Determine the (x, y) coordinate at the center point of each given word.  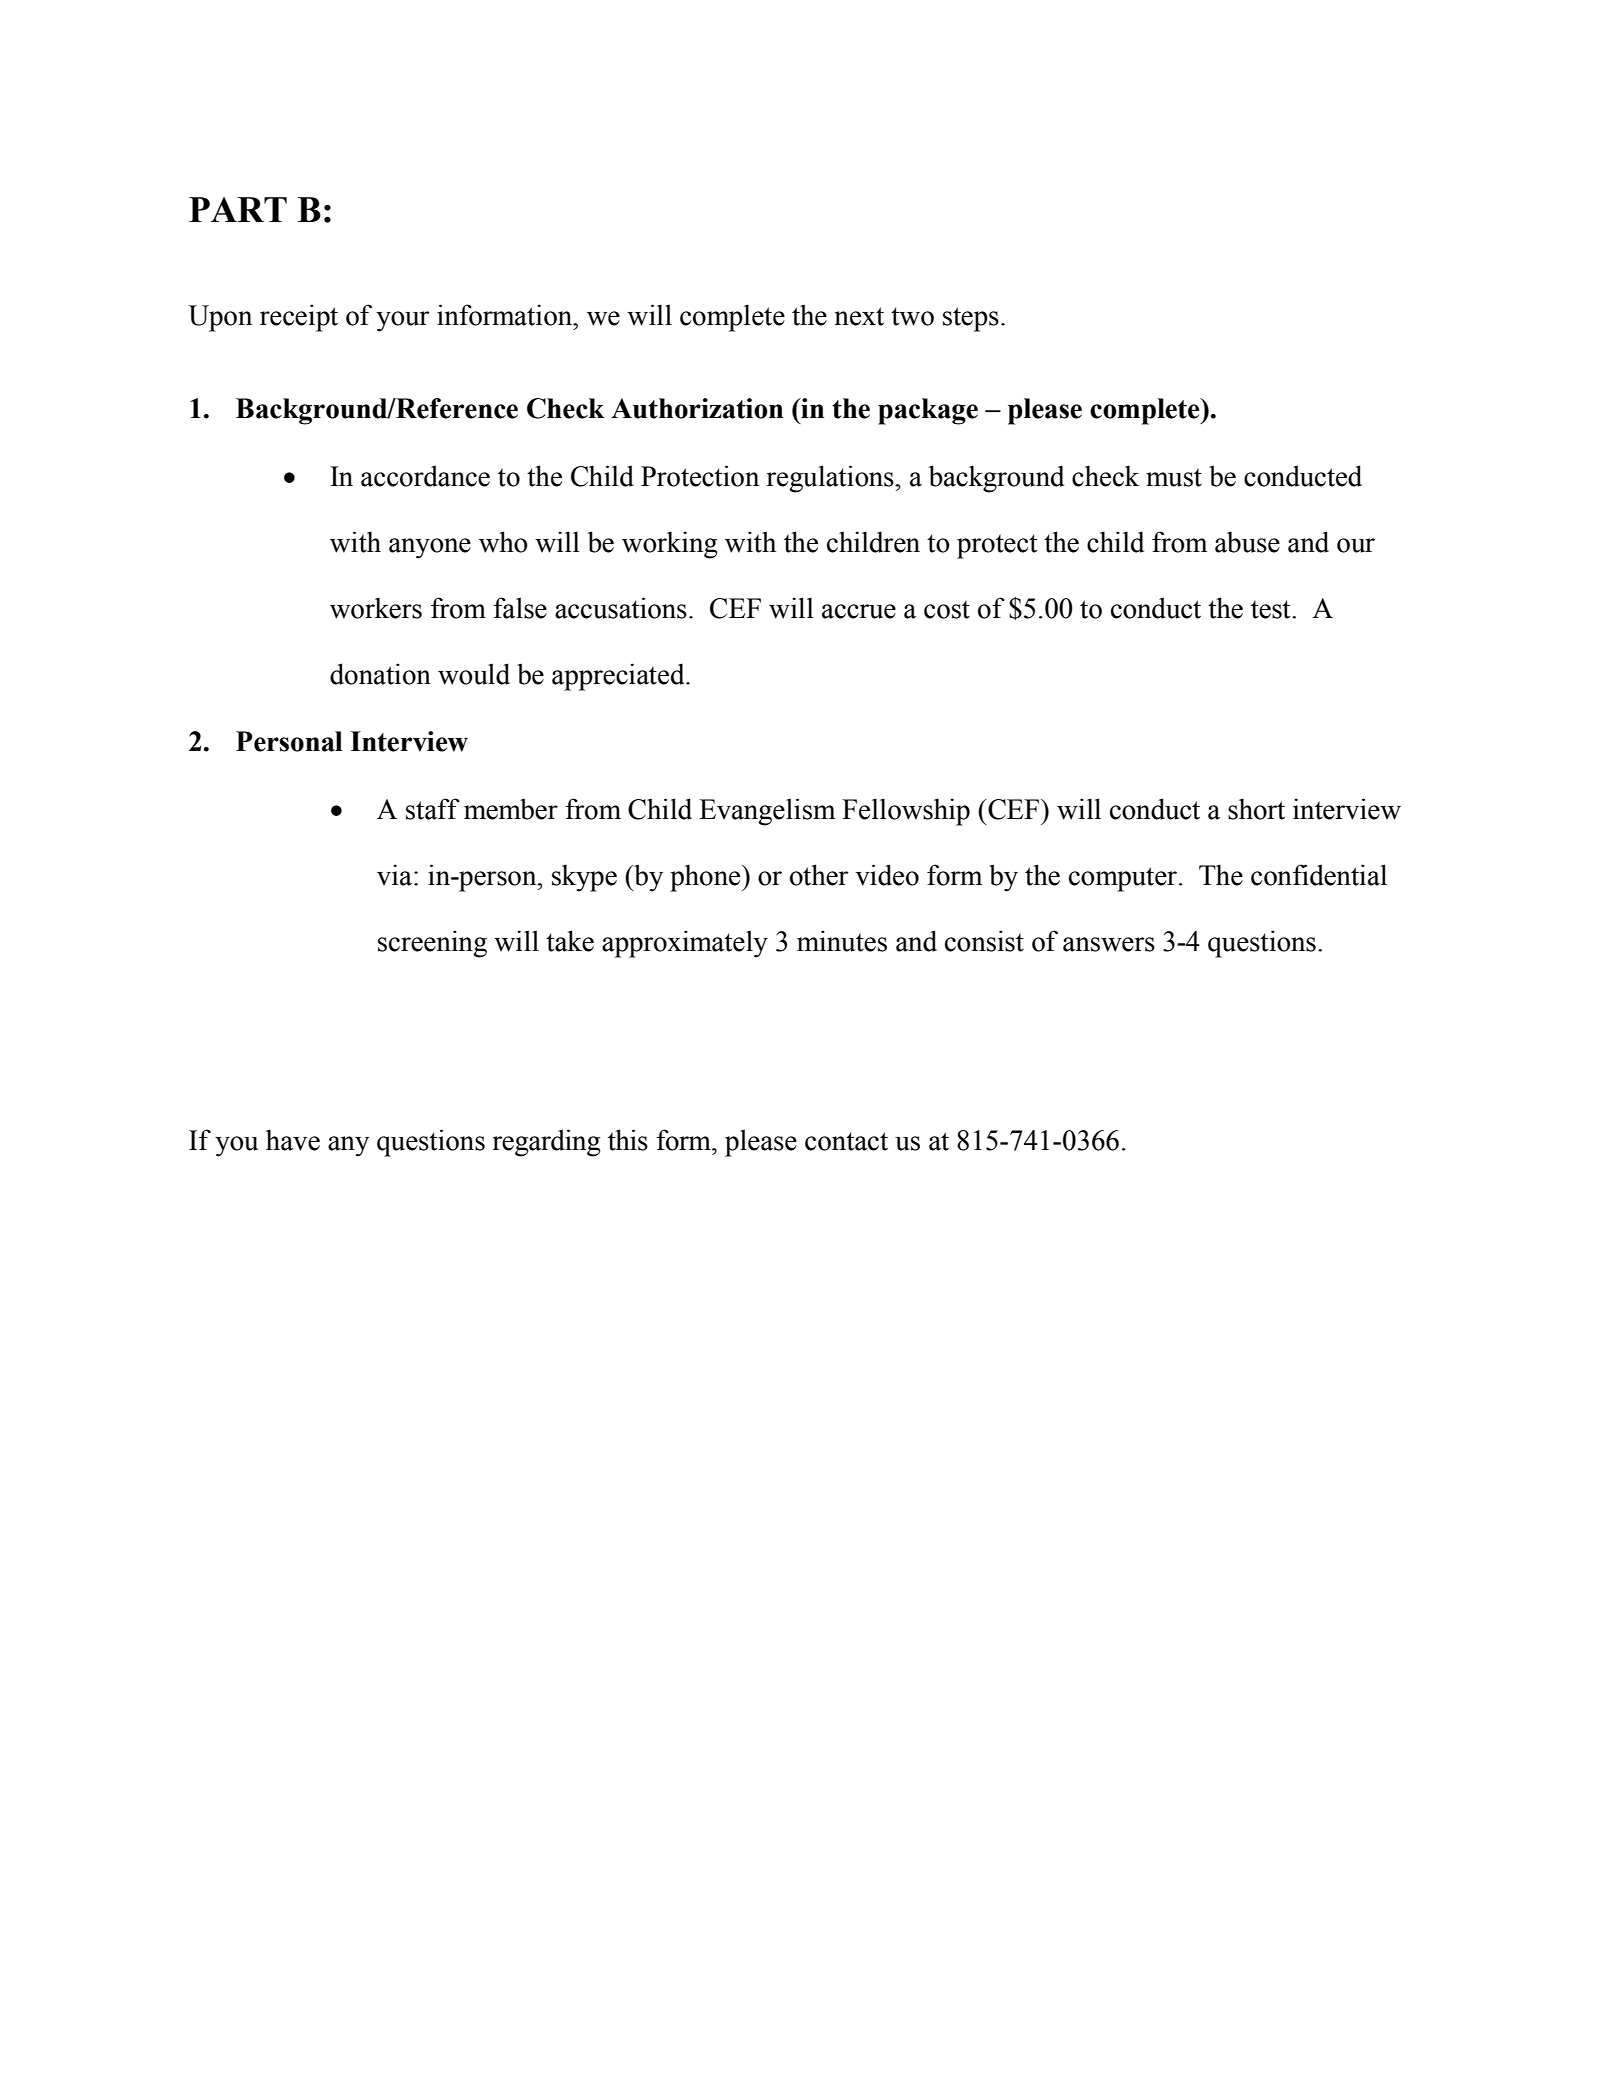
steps (971, 319)
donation (380, 674)
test (1272, 609)
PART (238, 209)
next (859, 316)
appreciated (619, 677)
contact (846, 1141)
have (293, 1140)
